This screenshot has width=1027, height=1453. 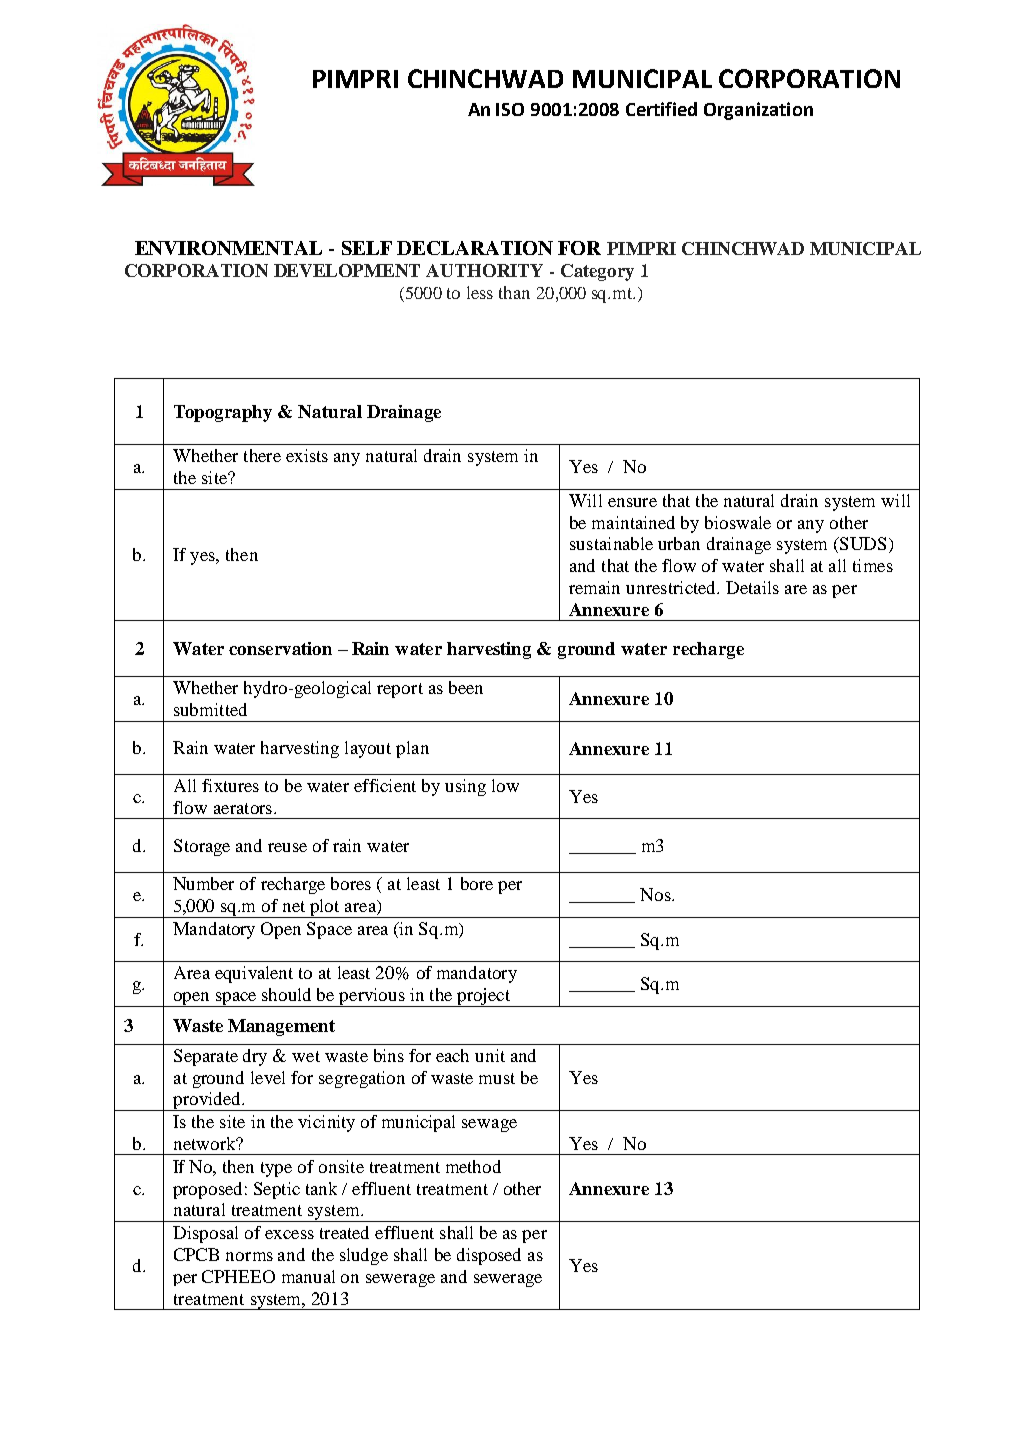 I want to click on aerators, so click(x=243, y=808).
